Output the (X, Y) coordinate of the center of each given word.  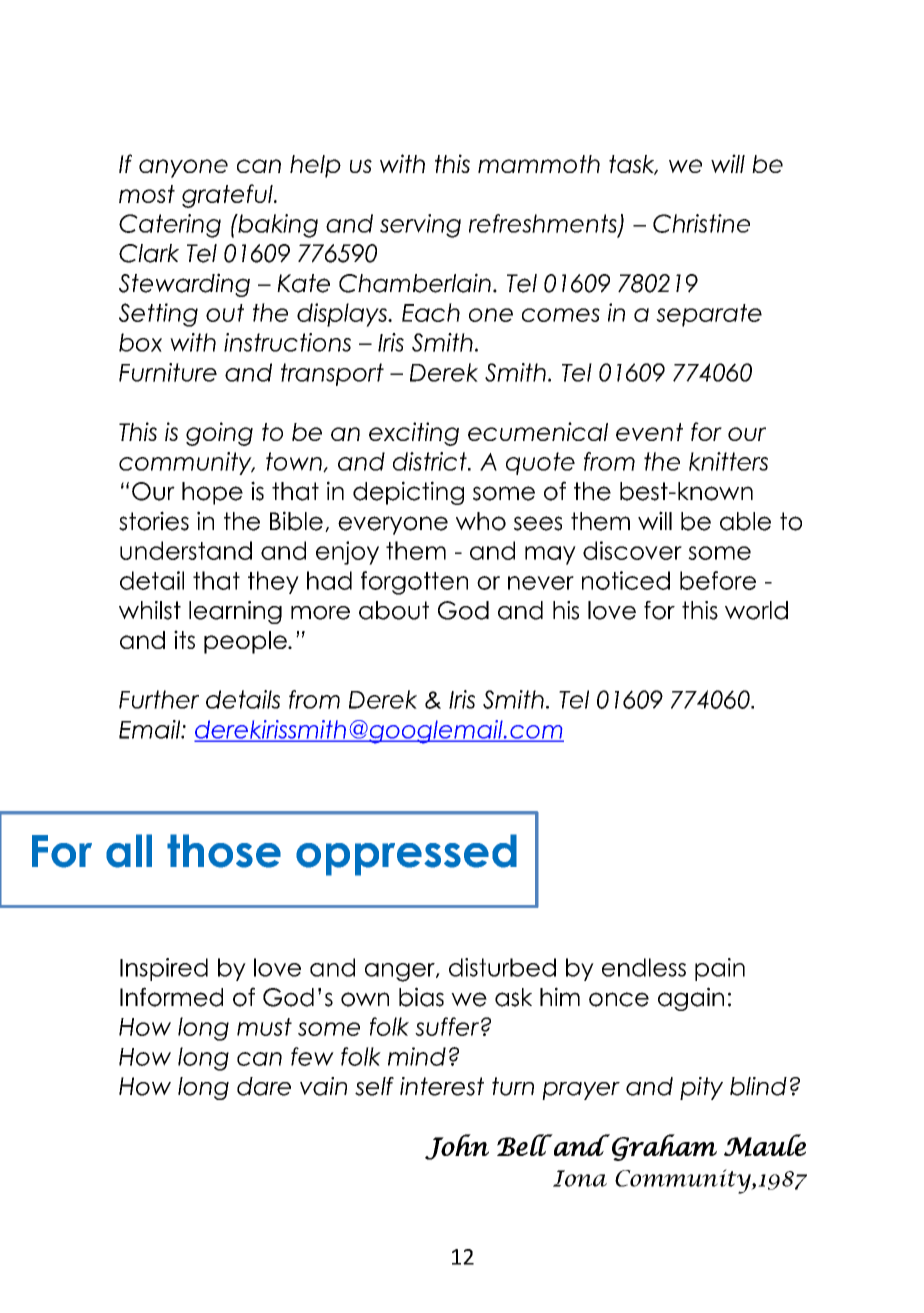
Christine (701, 223)
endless (644, 967)
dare (264, 1086)
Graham (664, 1147)
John (457, 1147)
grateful (228, 196)
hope (212, 493)
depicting (408, 493)
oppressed (406, 855)
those (224, 851)
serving (420, 226)
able (745, 521)
